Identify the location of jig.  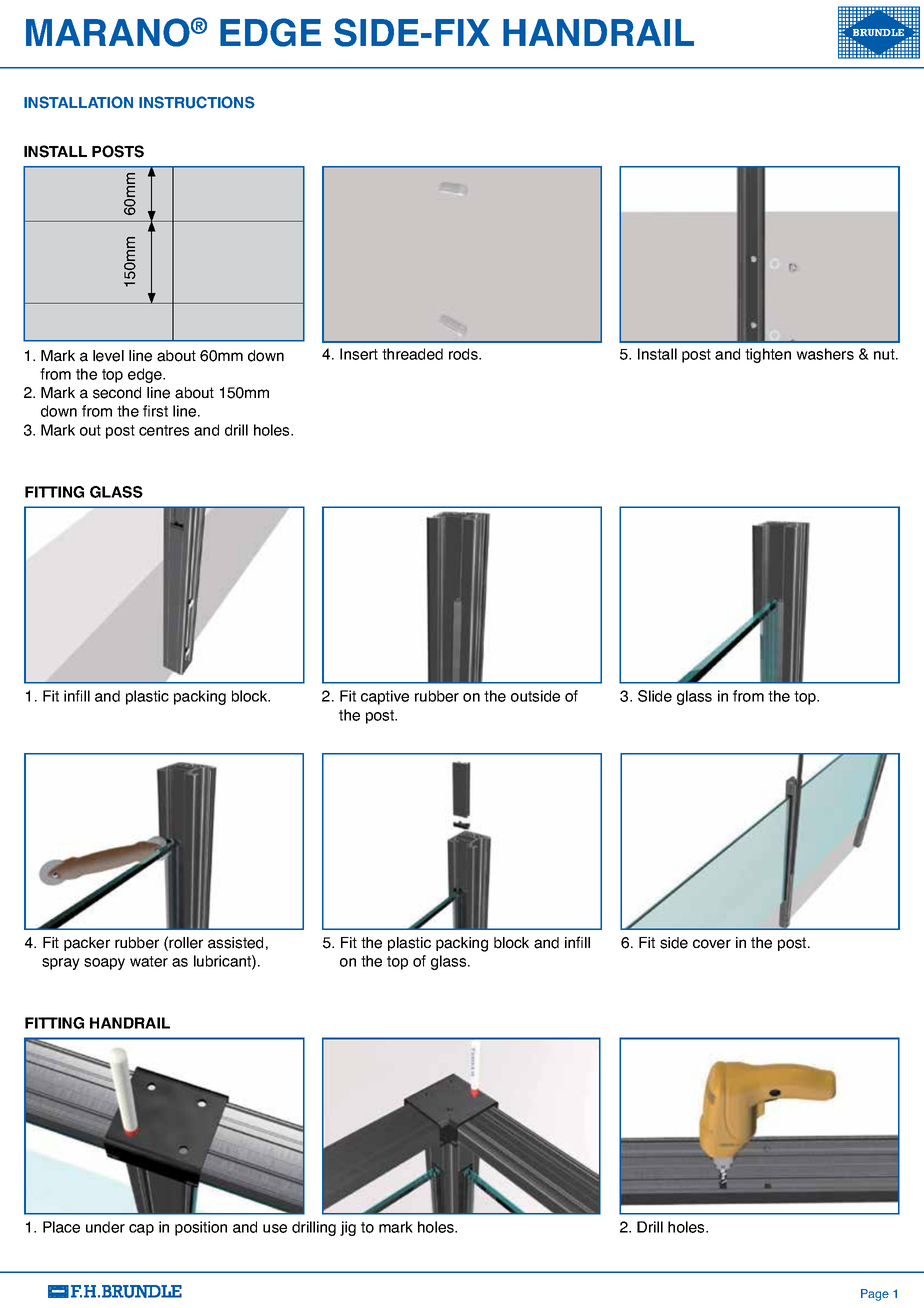
(348, 1228).
